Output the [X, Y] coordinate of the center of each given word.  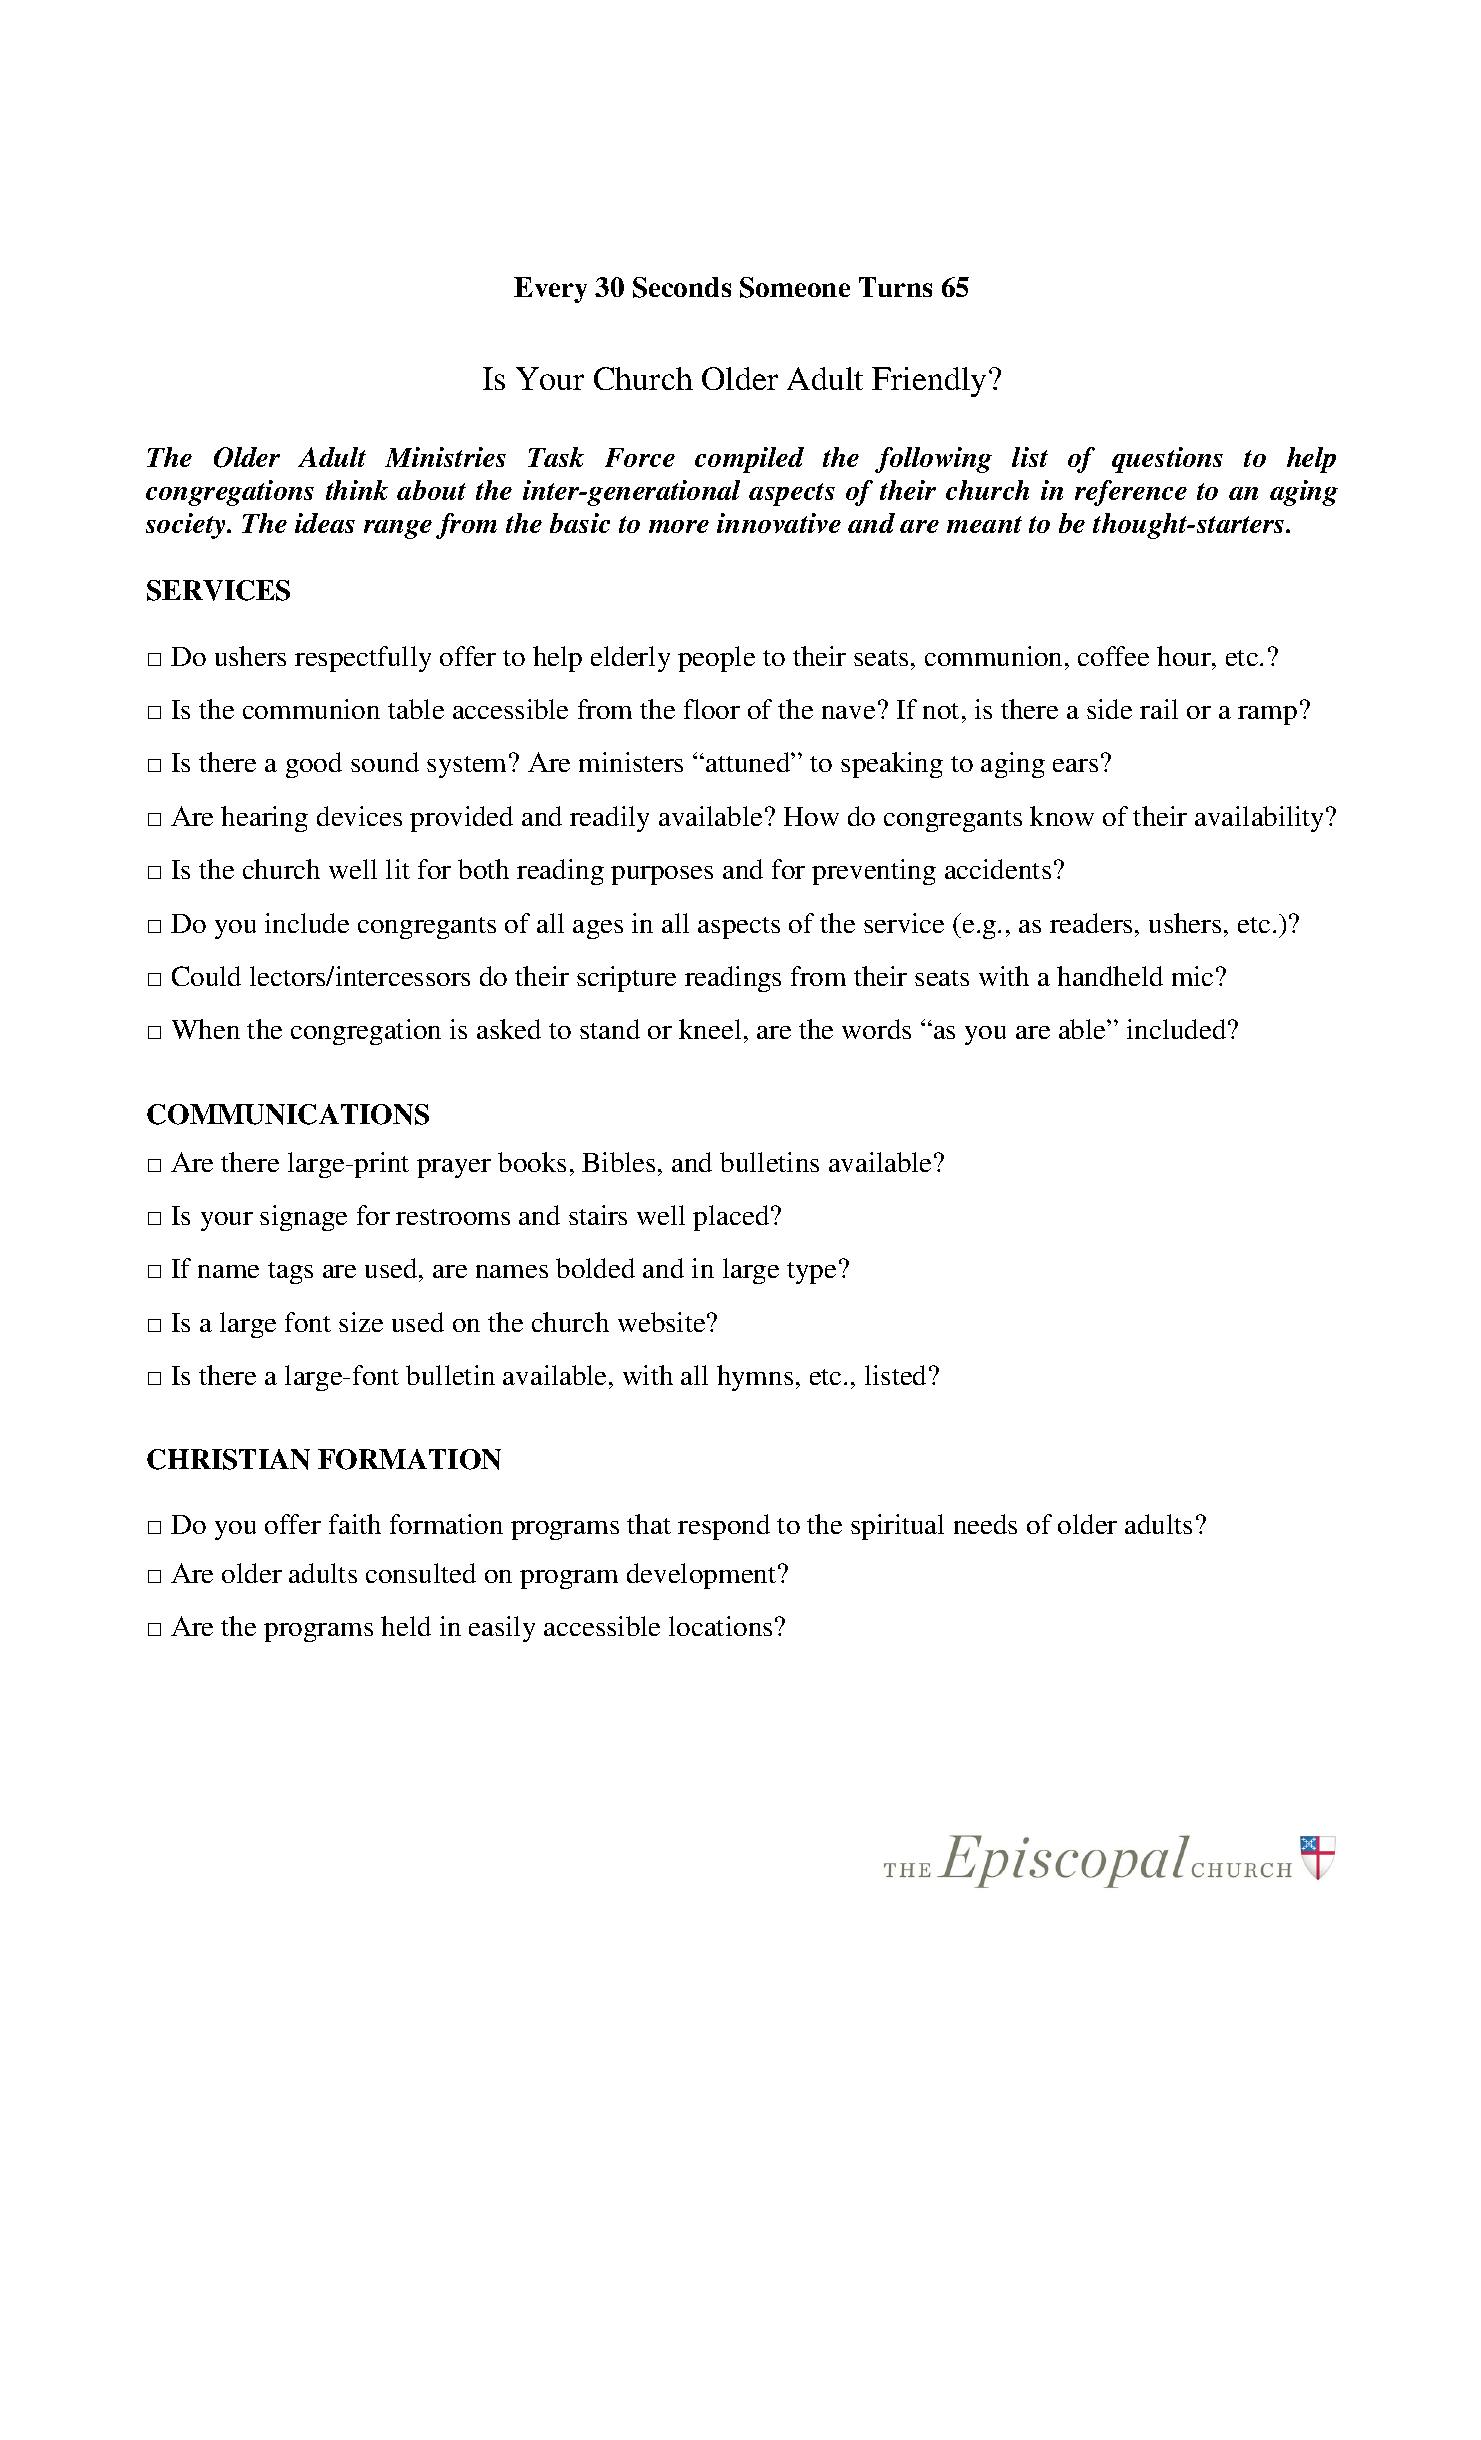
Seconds [682, 287]
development [703, 1576]
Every [550, 290]
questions [1167, 460]
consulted [421, 1573]
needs [985, 1524]
